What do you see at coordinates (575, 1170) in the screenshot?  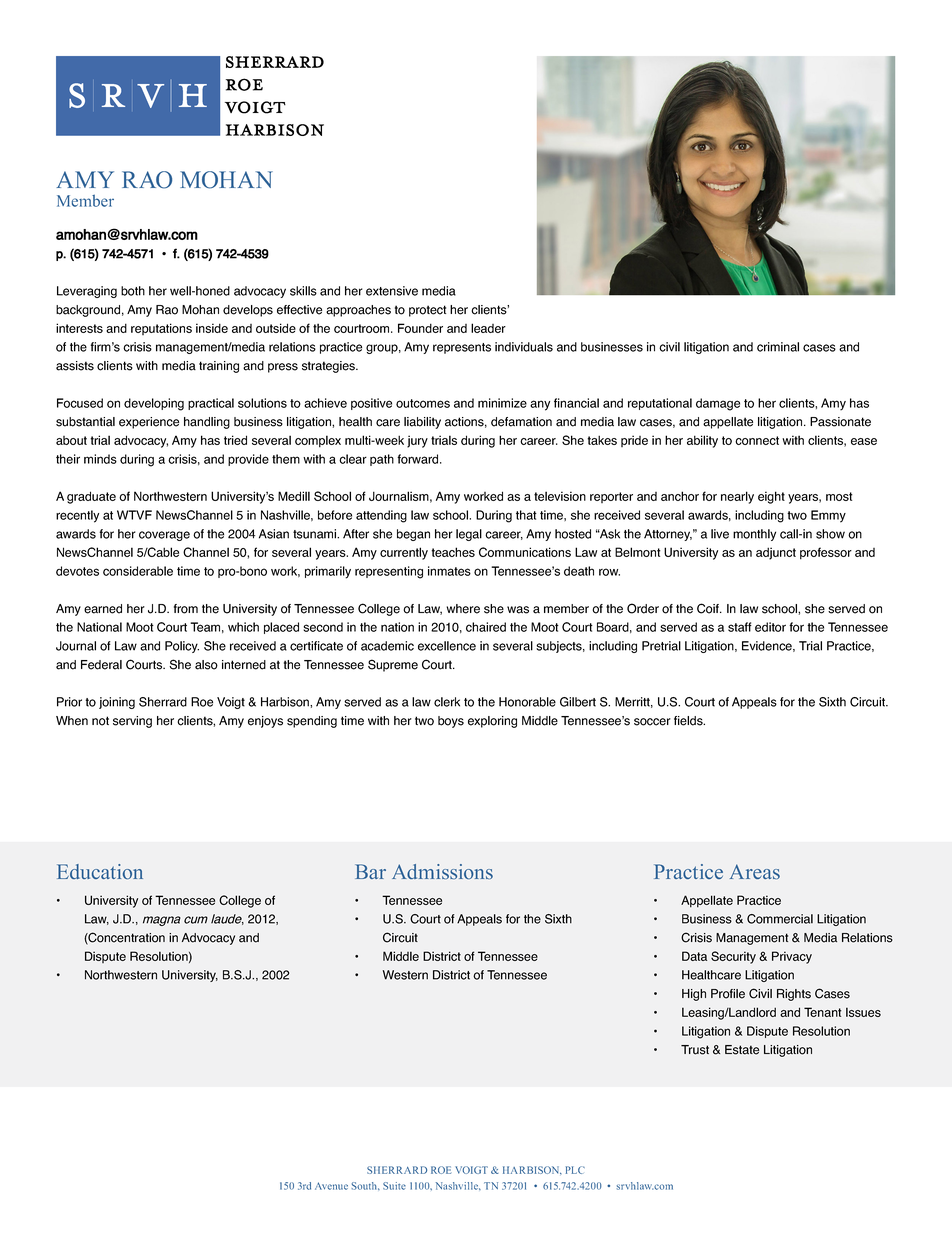 I see `PLC` at bounding box center [575, 1170].
